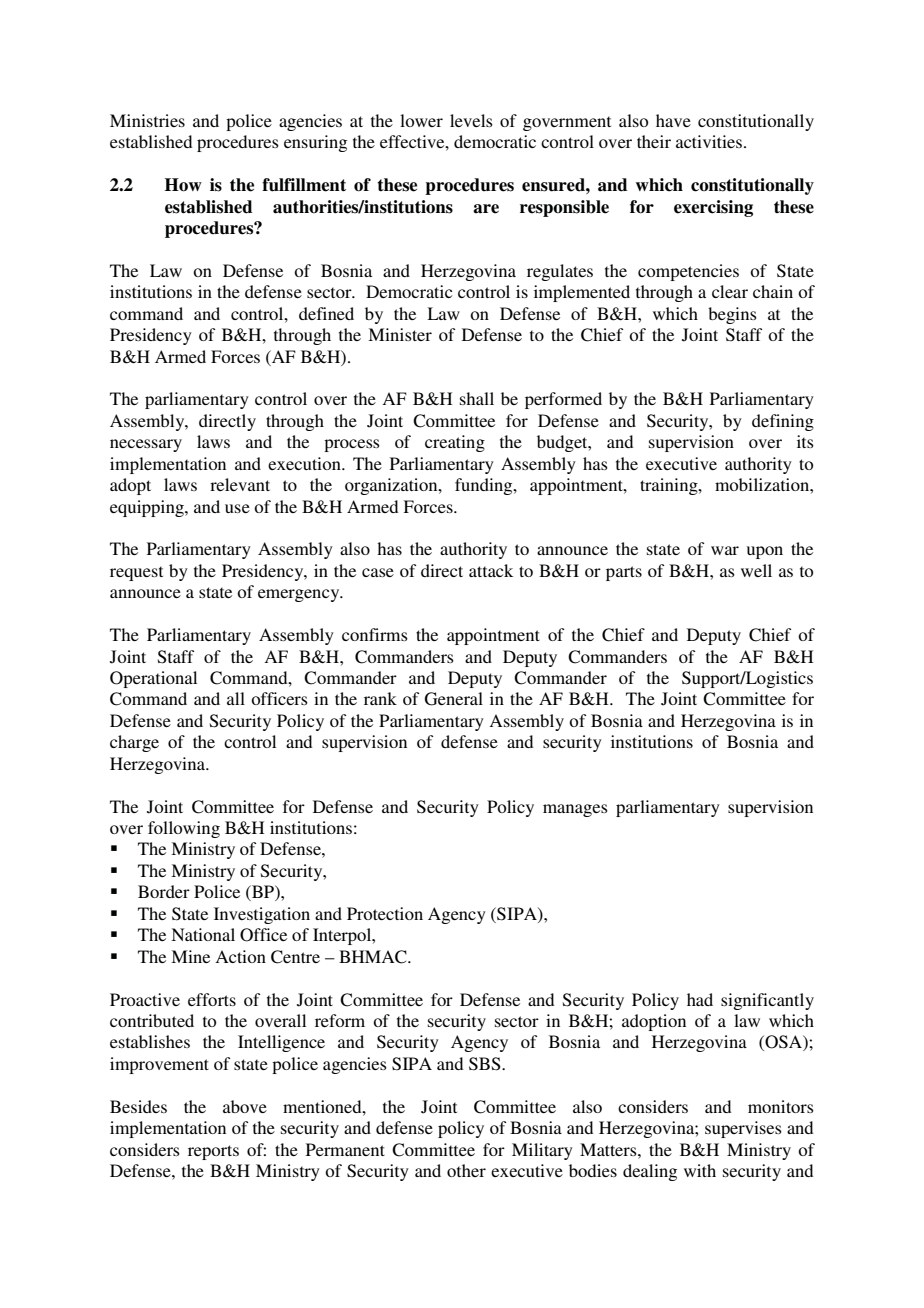  I want to click on other, so click(466, 1170).
